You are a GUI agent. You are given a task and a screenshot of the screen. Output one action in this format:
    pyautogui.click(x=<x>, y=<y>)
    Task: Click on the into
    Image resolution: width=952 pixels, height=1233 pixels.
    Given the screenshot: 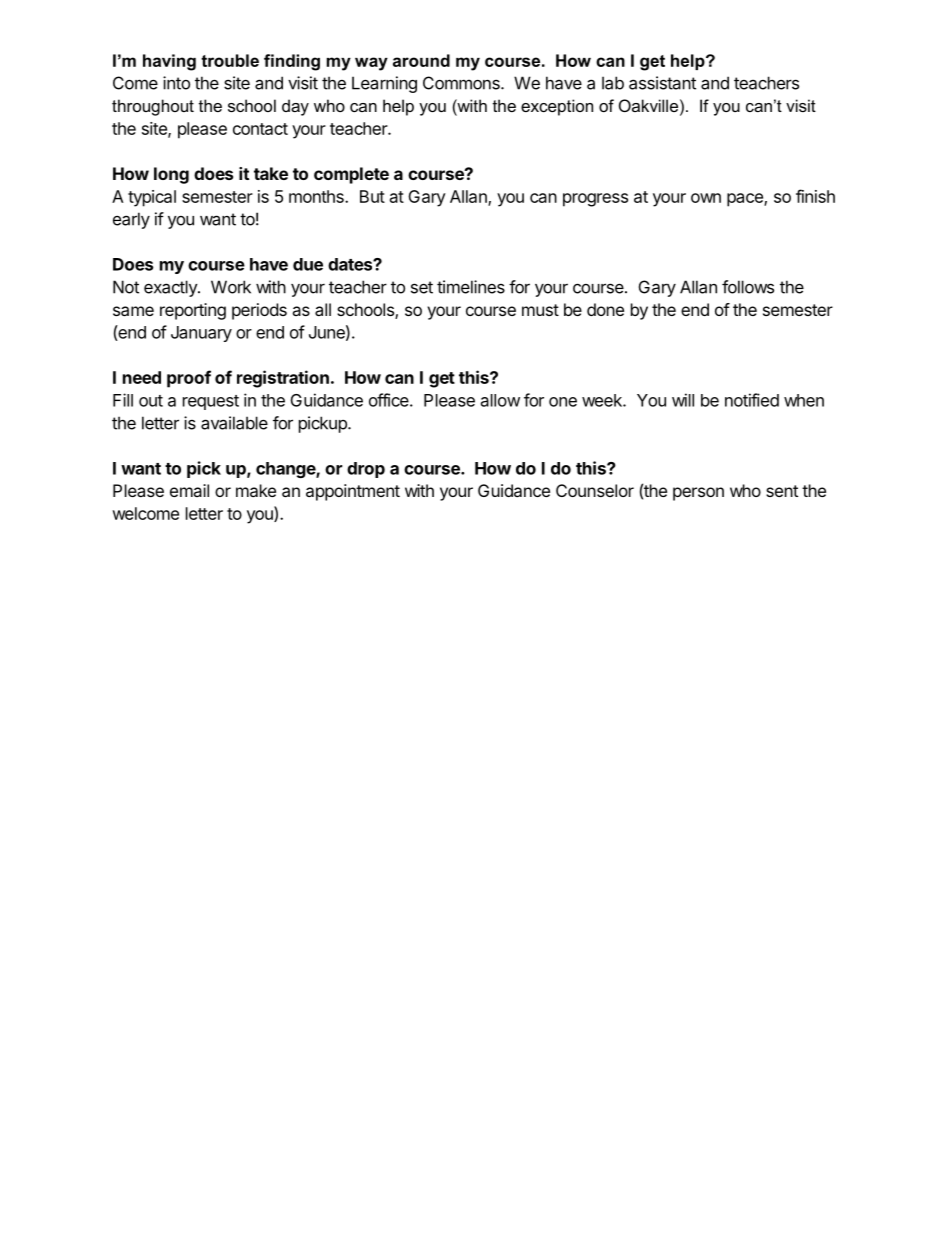 What is the action you would take?
    pyautogui.click(x=176, y=83)
